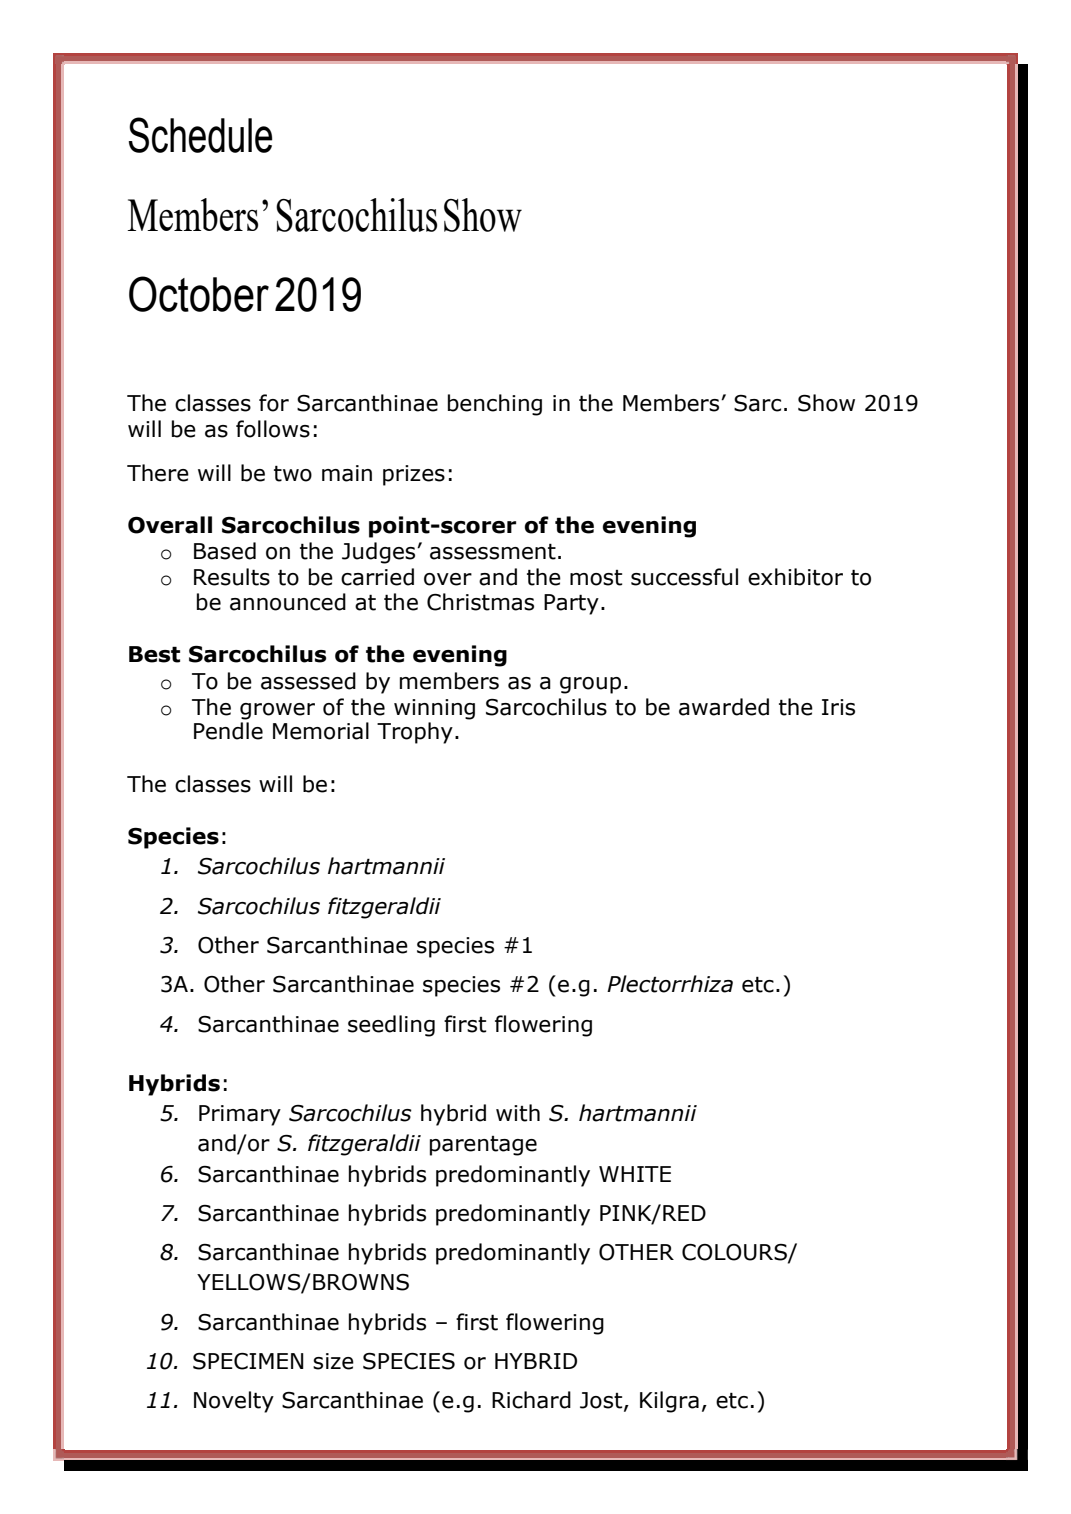 This screenshot has height=1514, width=1071. What do you see at coordinates (248, 1361) in the screenshot?
I see `SPECIMEN` at bounding box center [248, 1361].
